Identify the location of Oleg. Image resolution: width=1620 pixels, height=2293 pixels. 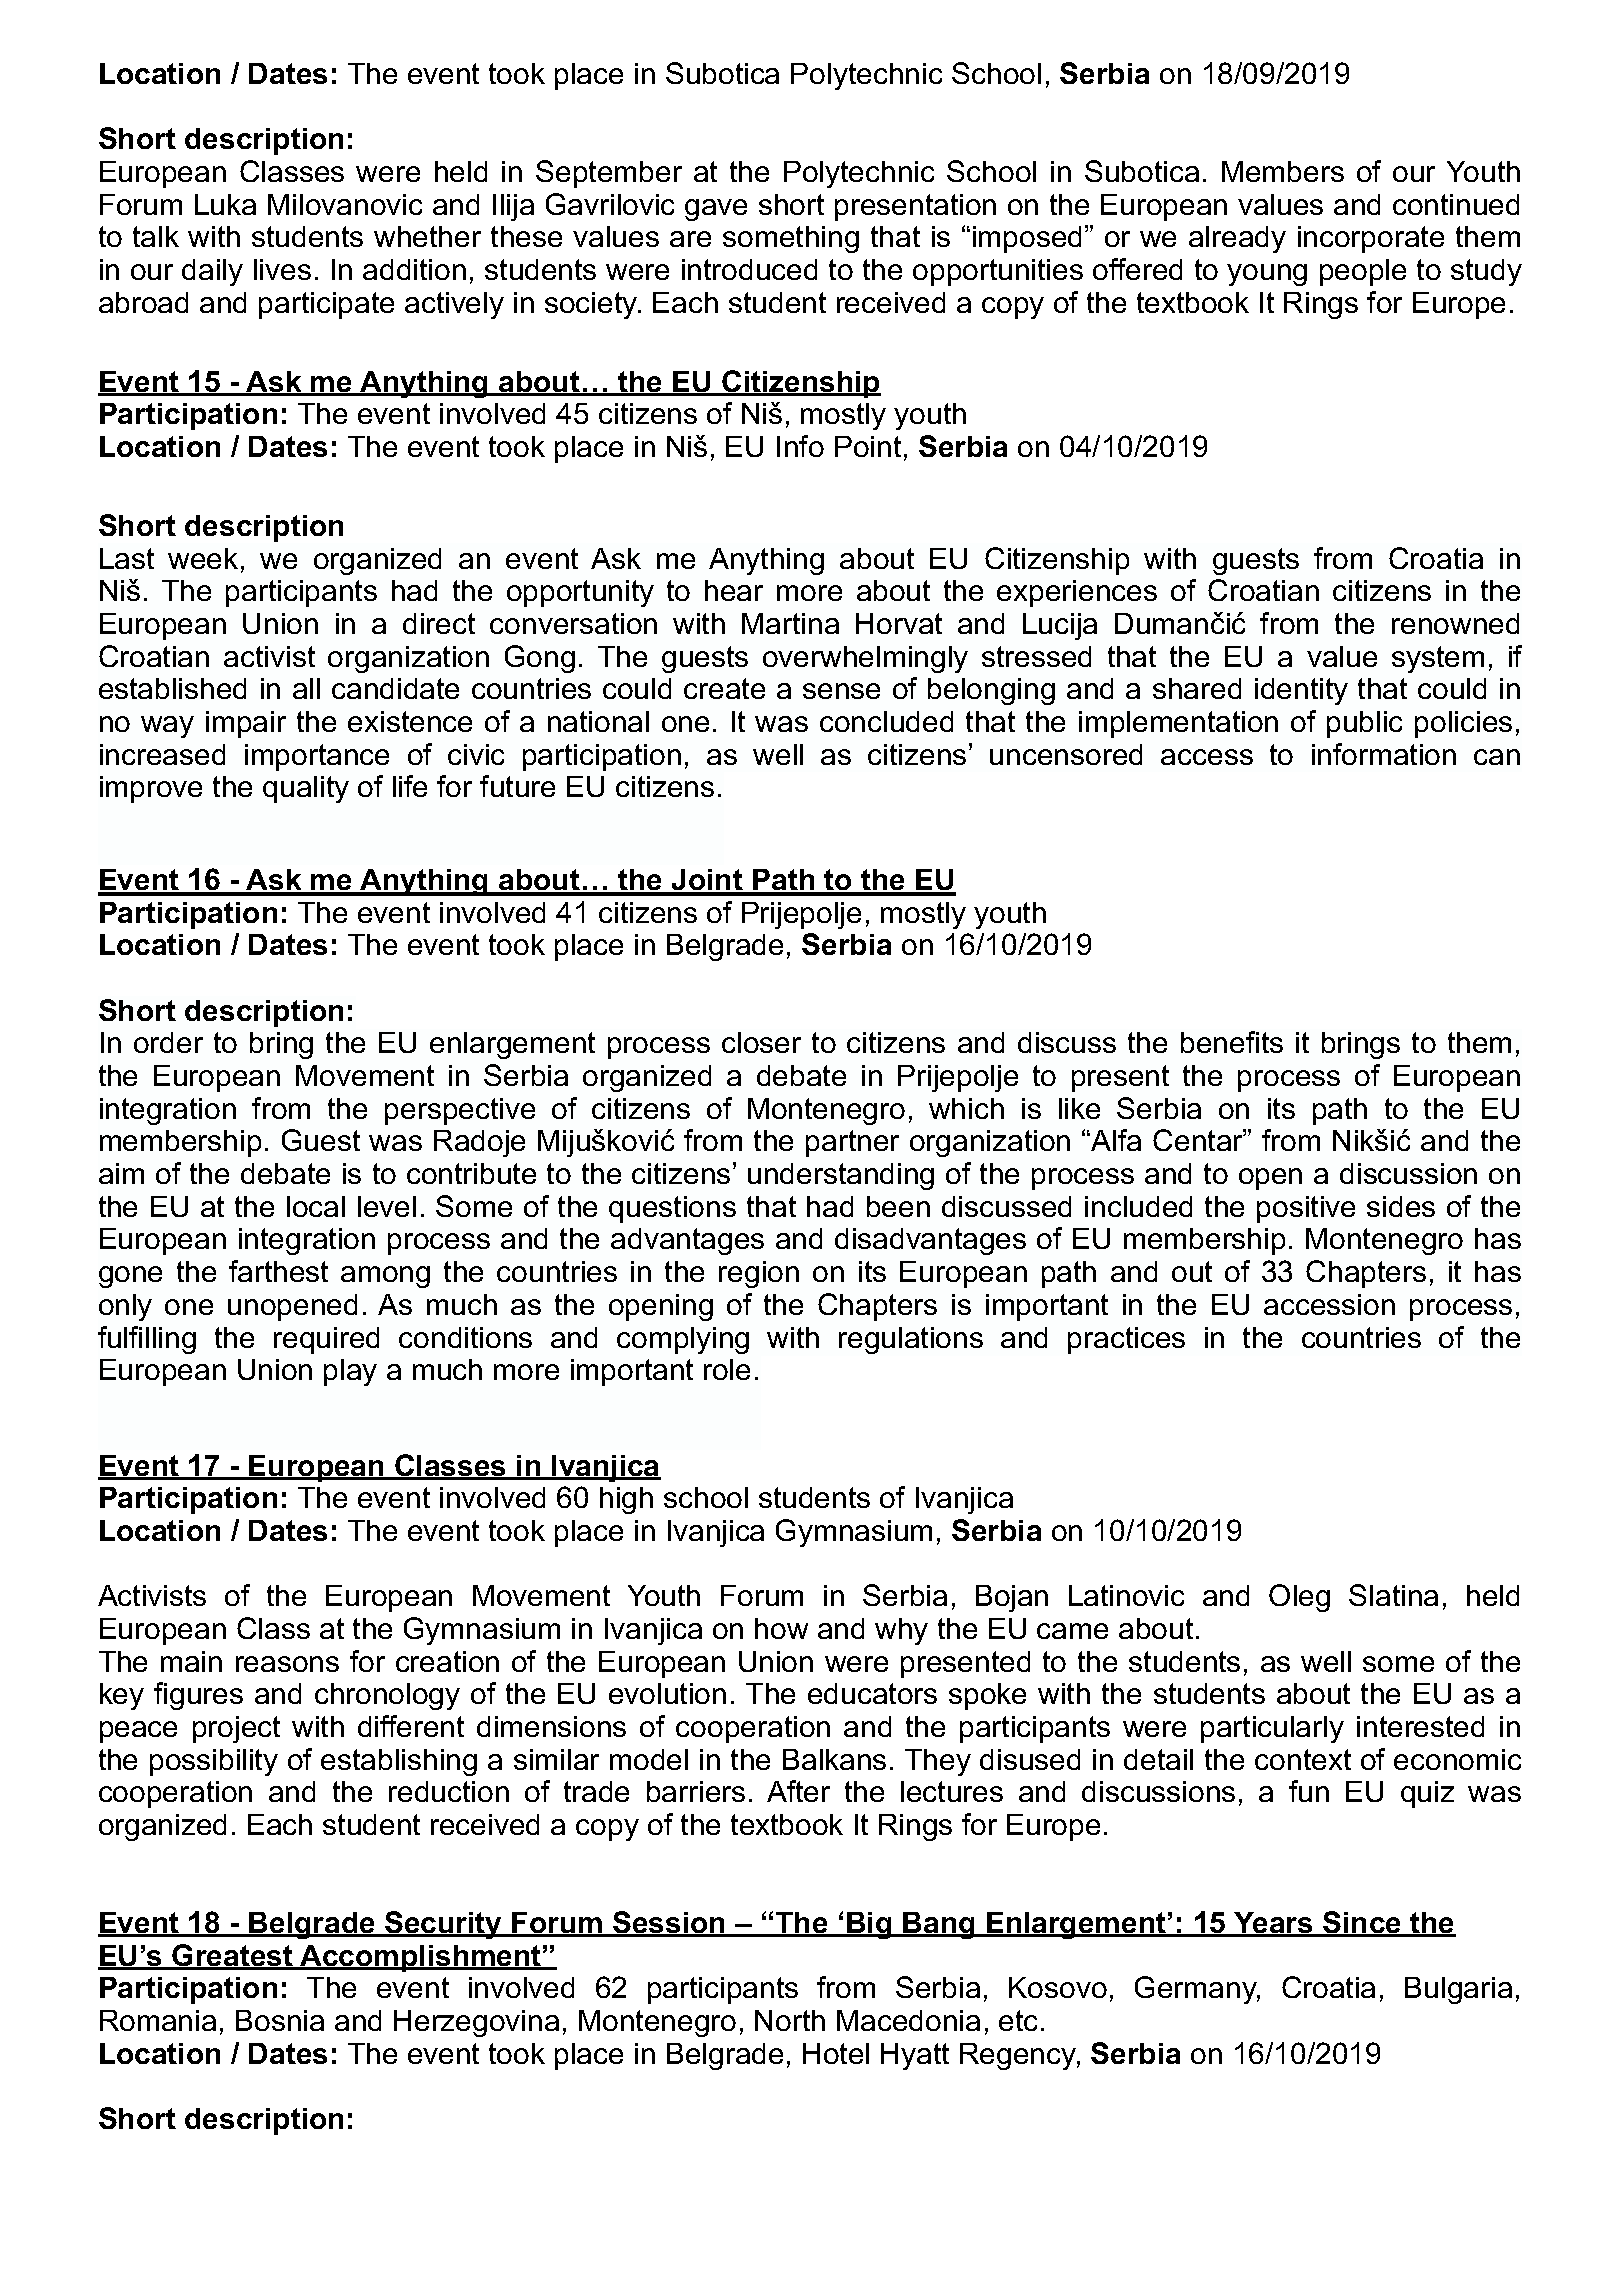
(1299, 1598).
